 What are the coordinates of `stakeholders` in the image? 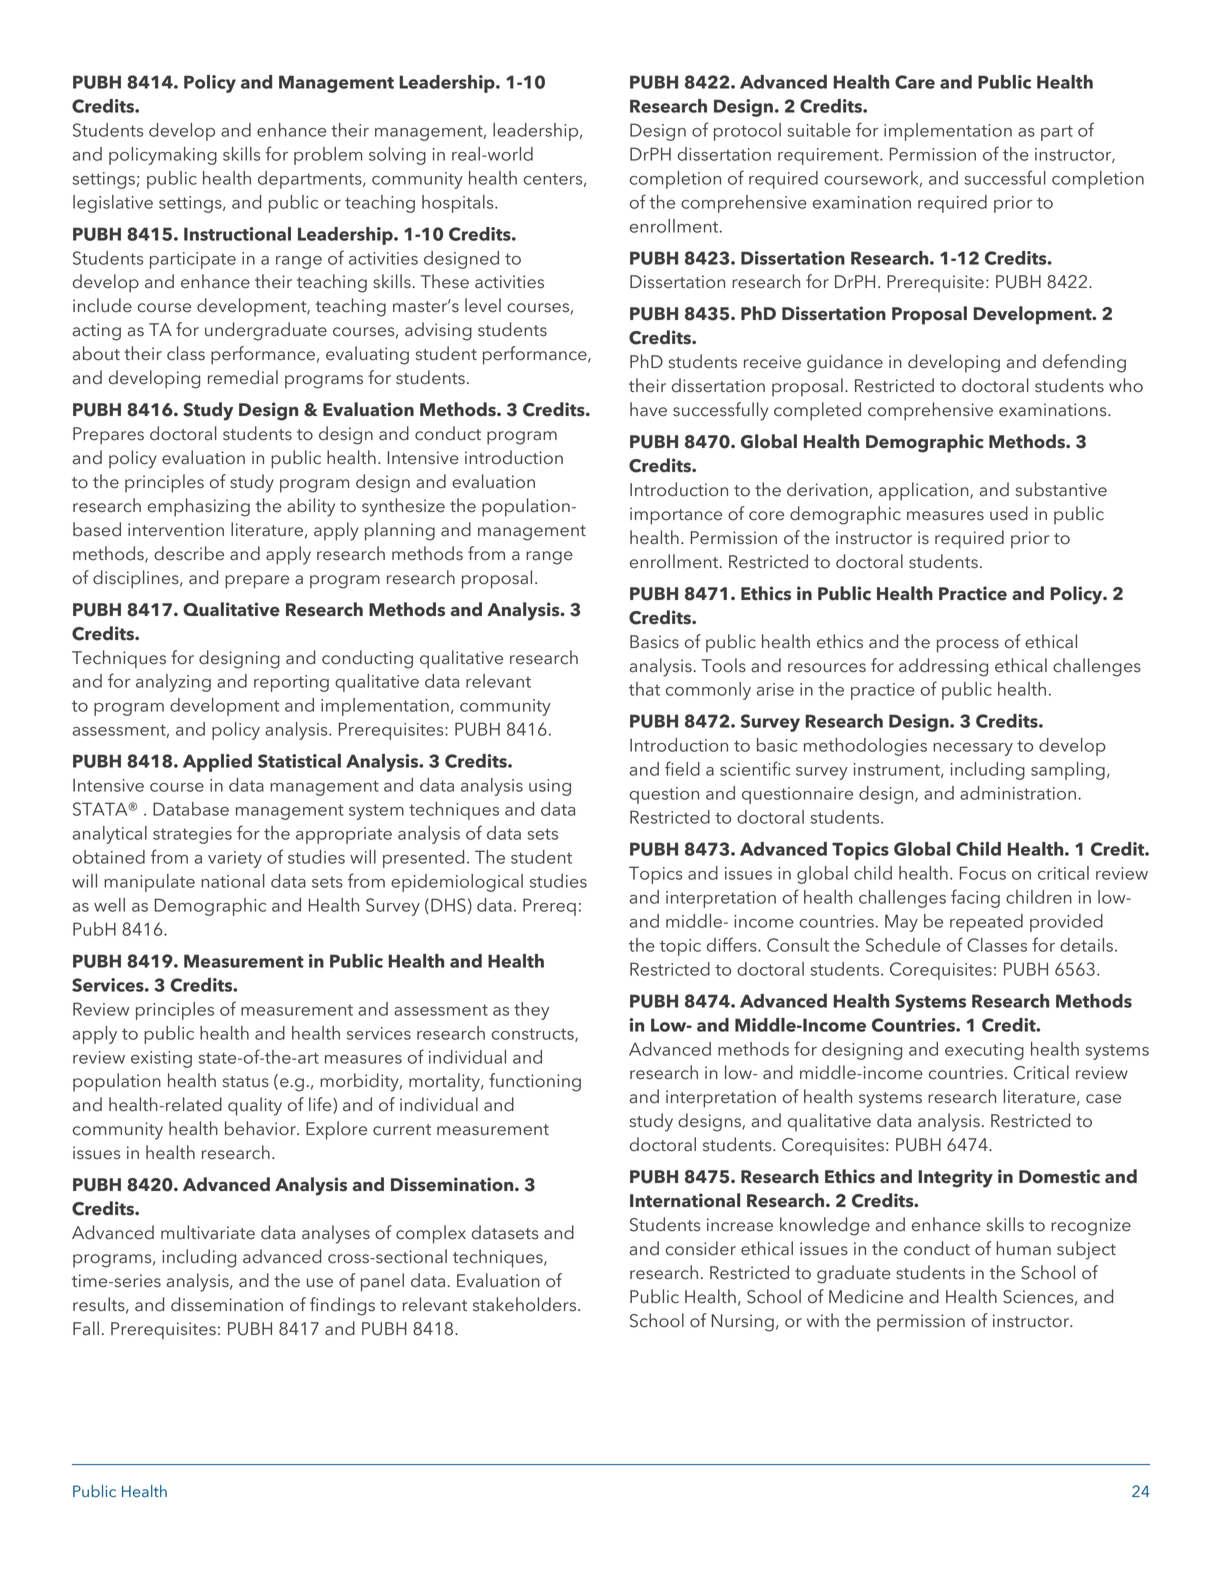 It's located at (526, 1304).
